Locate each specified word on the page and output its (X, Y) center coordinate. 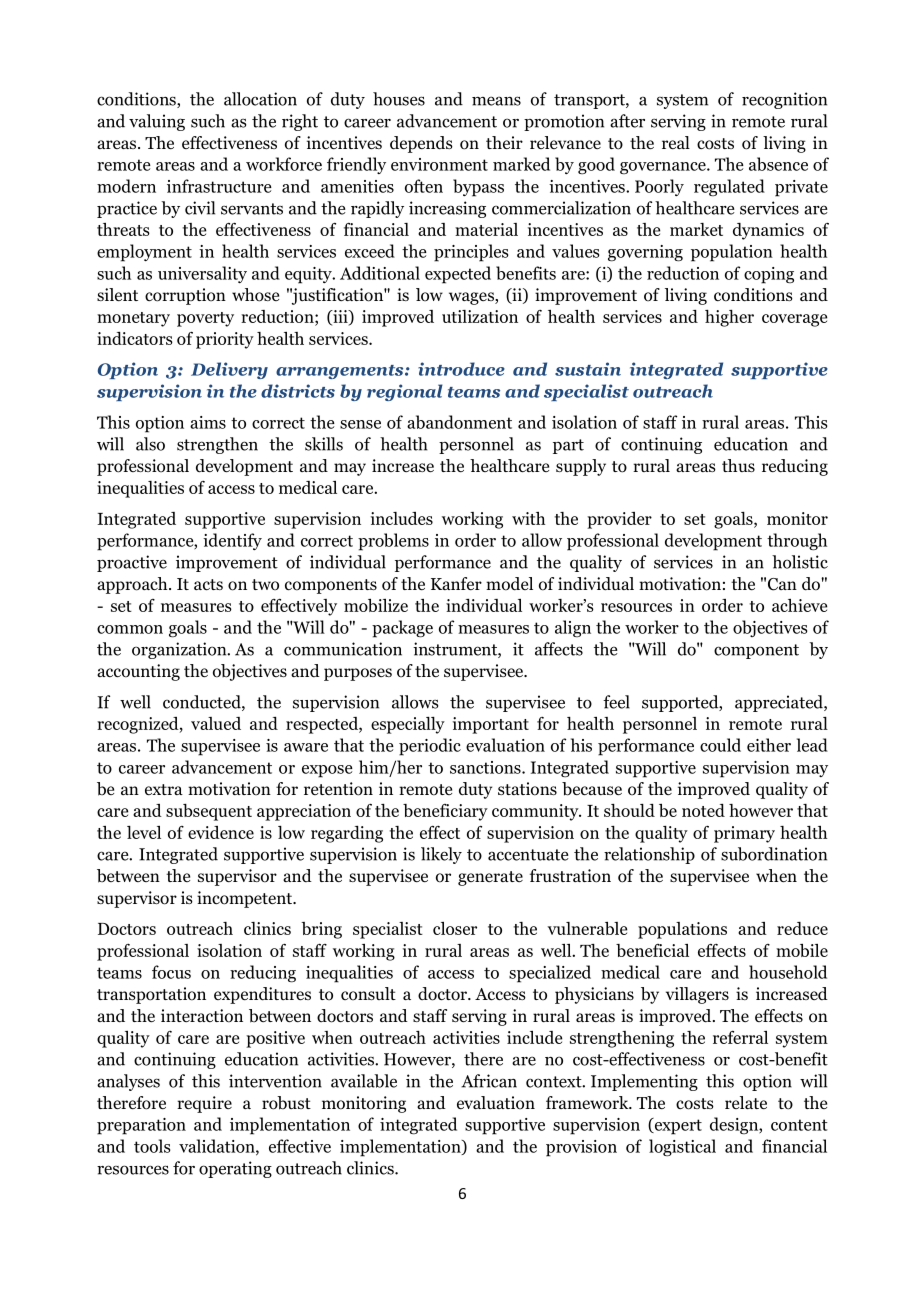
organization (180, 650)
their (504, 142)
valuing (157, 122)
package (402, 629)
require (204, 1104)
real (676, 142)
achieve (799, 605)
